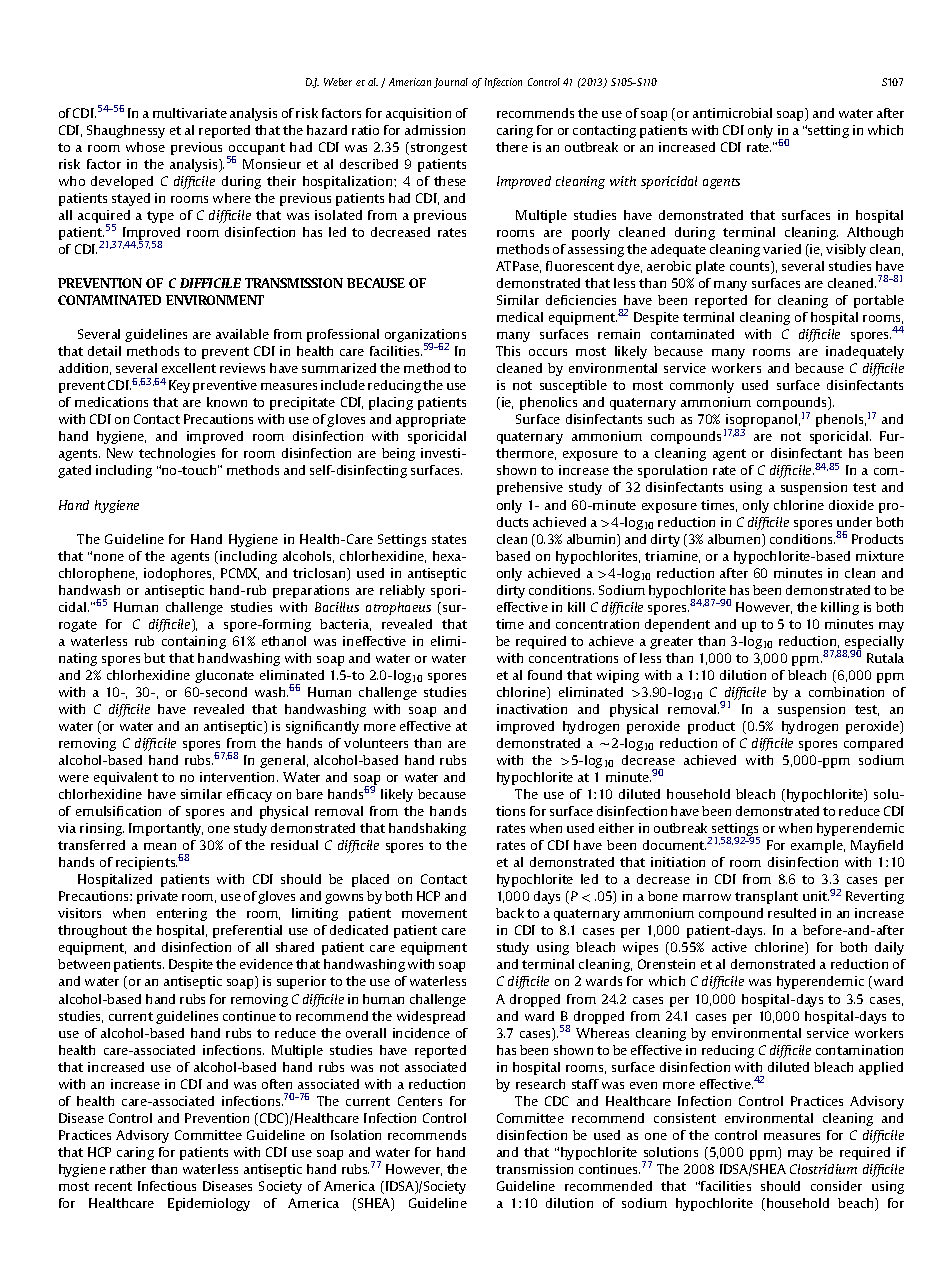  What do you see at coordinates (398, 454) in the screenshot?
I see `being` at bounding box center [398, 454].
